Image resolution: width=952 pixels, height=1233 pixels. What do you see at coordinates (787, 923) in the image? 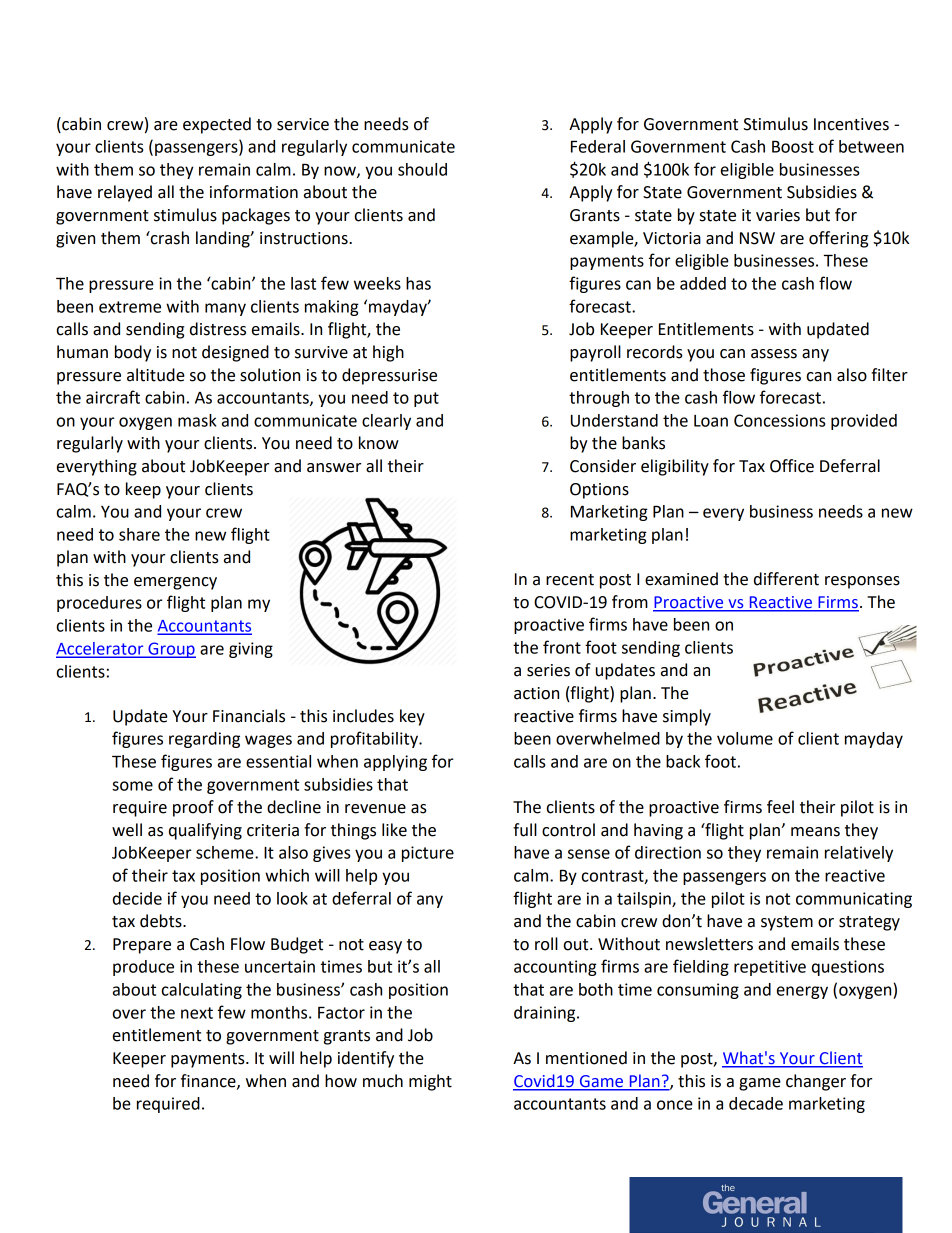
I see `system` at bounding box center [787, 923].
